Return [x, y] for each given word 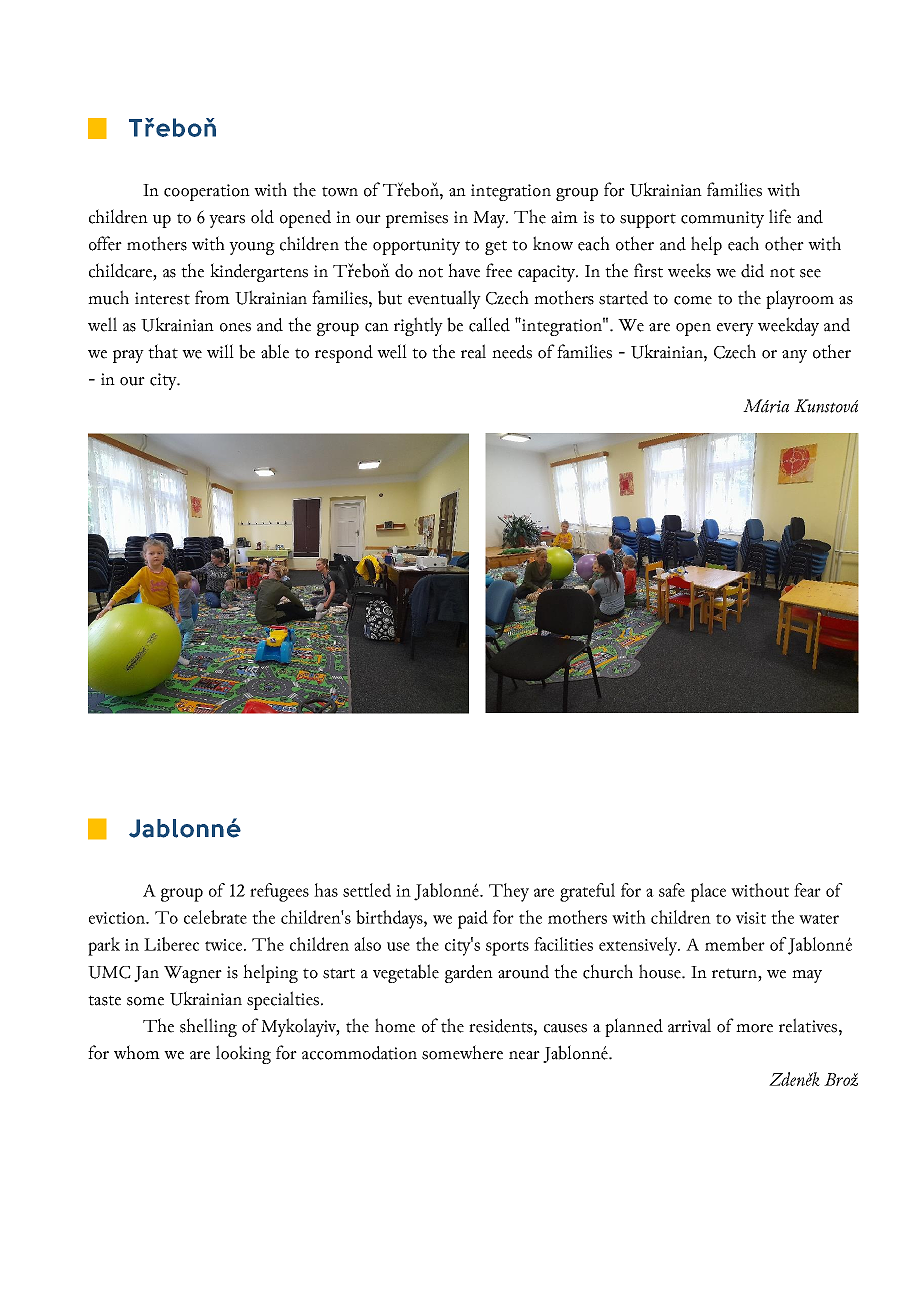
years [227, 221]
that [163, 351]
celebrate [215, 917]
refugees [279, 892]
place [708, 892]
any [794, 356]
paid [473, 919]
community [722, 219]
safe [672, 890]
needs [512, 352]
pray [128, 356]
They [509, 892]
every [735, 329]
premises [417, 219]
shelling [208, 1027]
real [473, 351]
